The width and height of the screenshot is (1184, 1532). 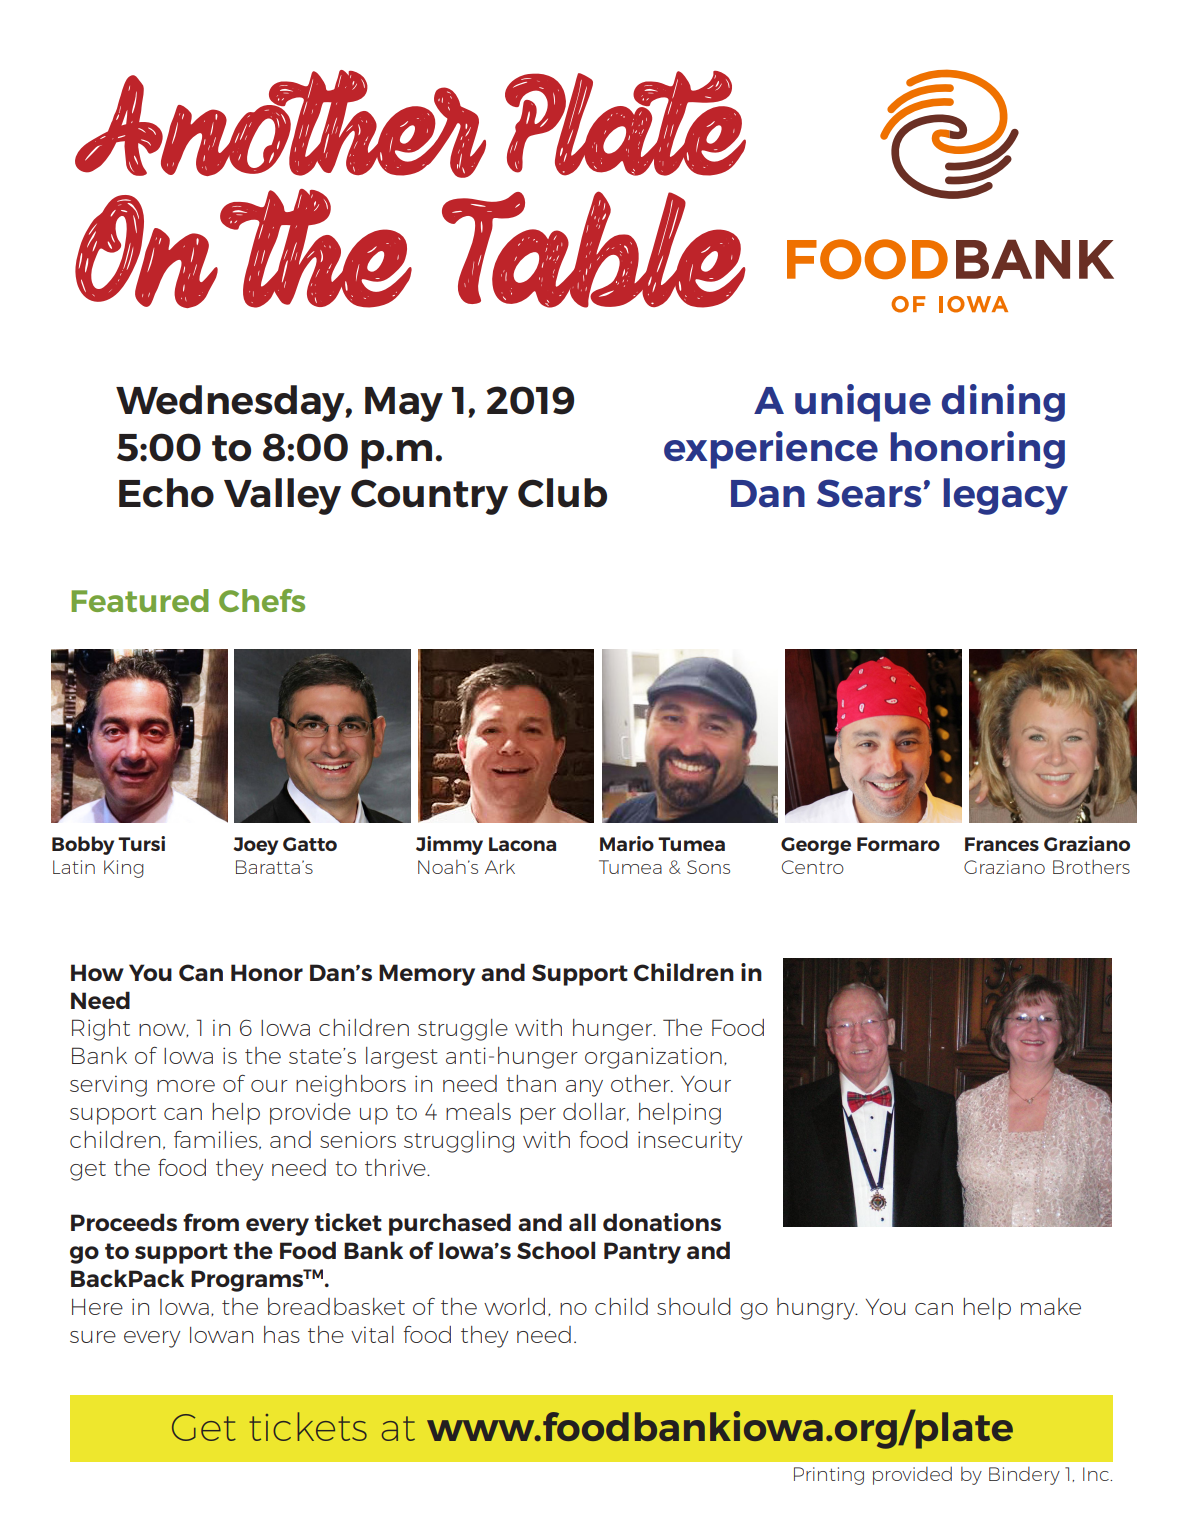 I want to click on make, so click(x=1051, y=1306).
